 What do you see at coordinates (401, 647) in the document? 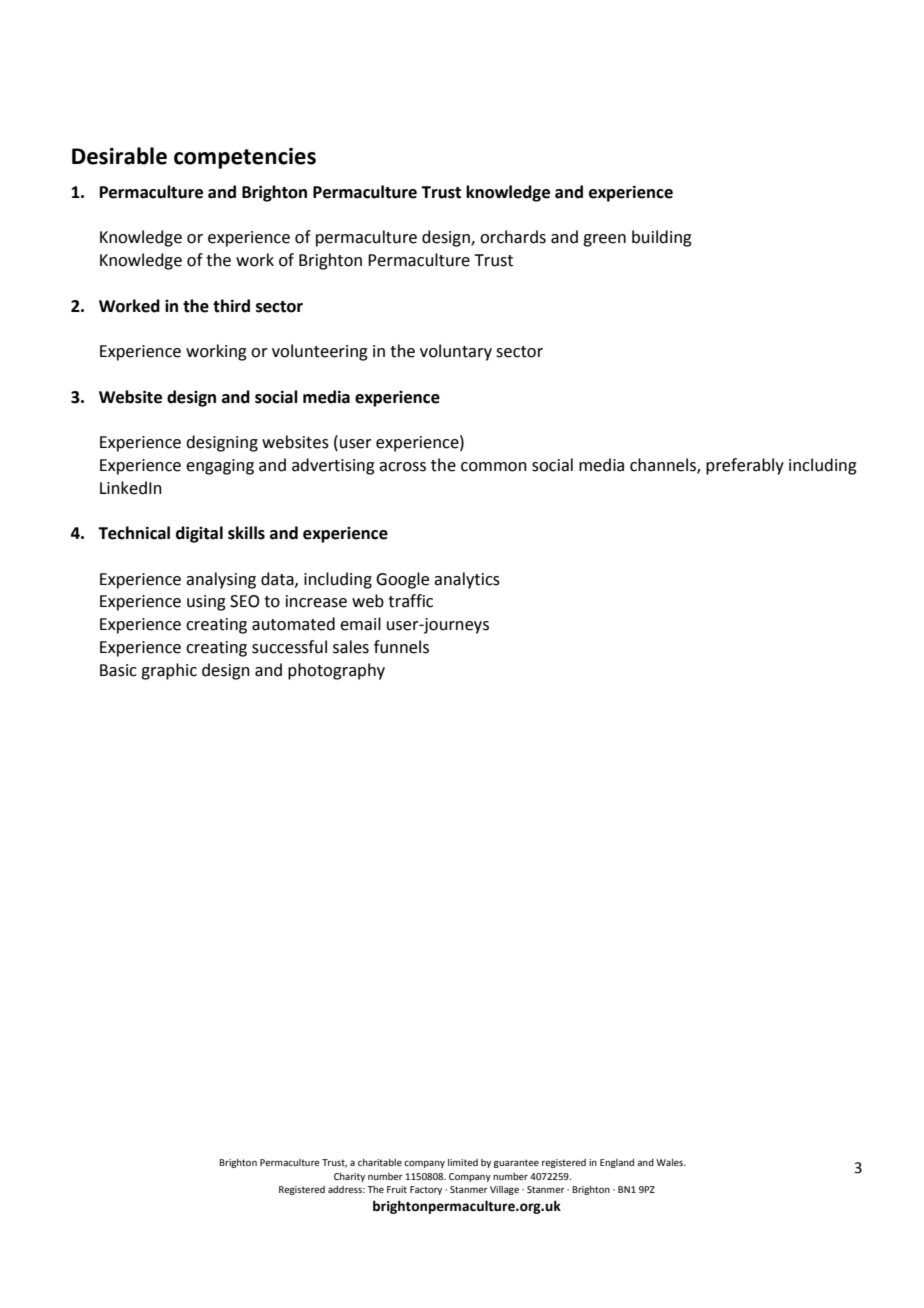
I see `funnels` at bounding box center [401, 647].
